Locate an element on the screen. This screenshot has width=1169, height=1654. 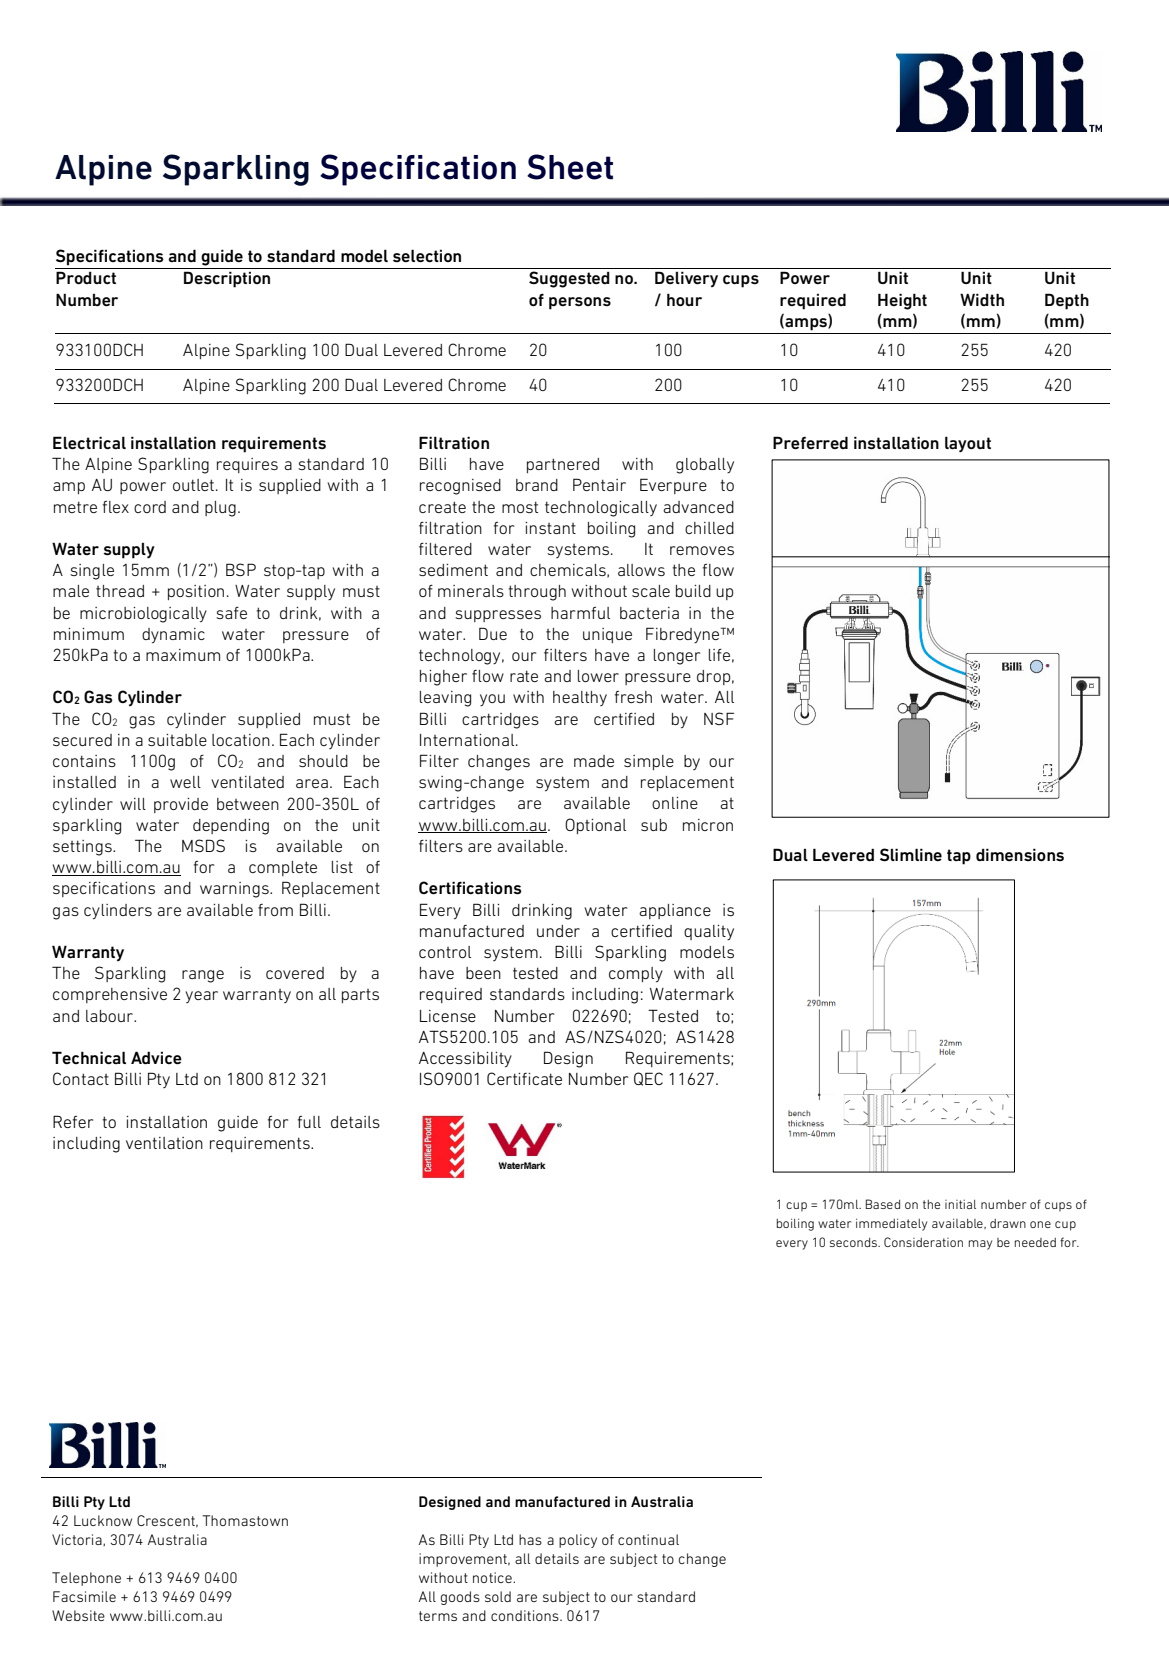
BSP is located at coordinates (241, 569).
